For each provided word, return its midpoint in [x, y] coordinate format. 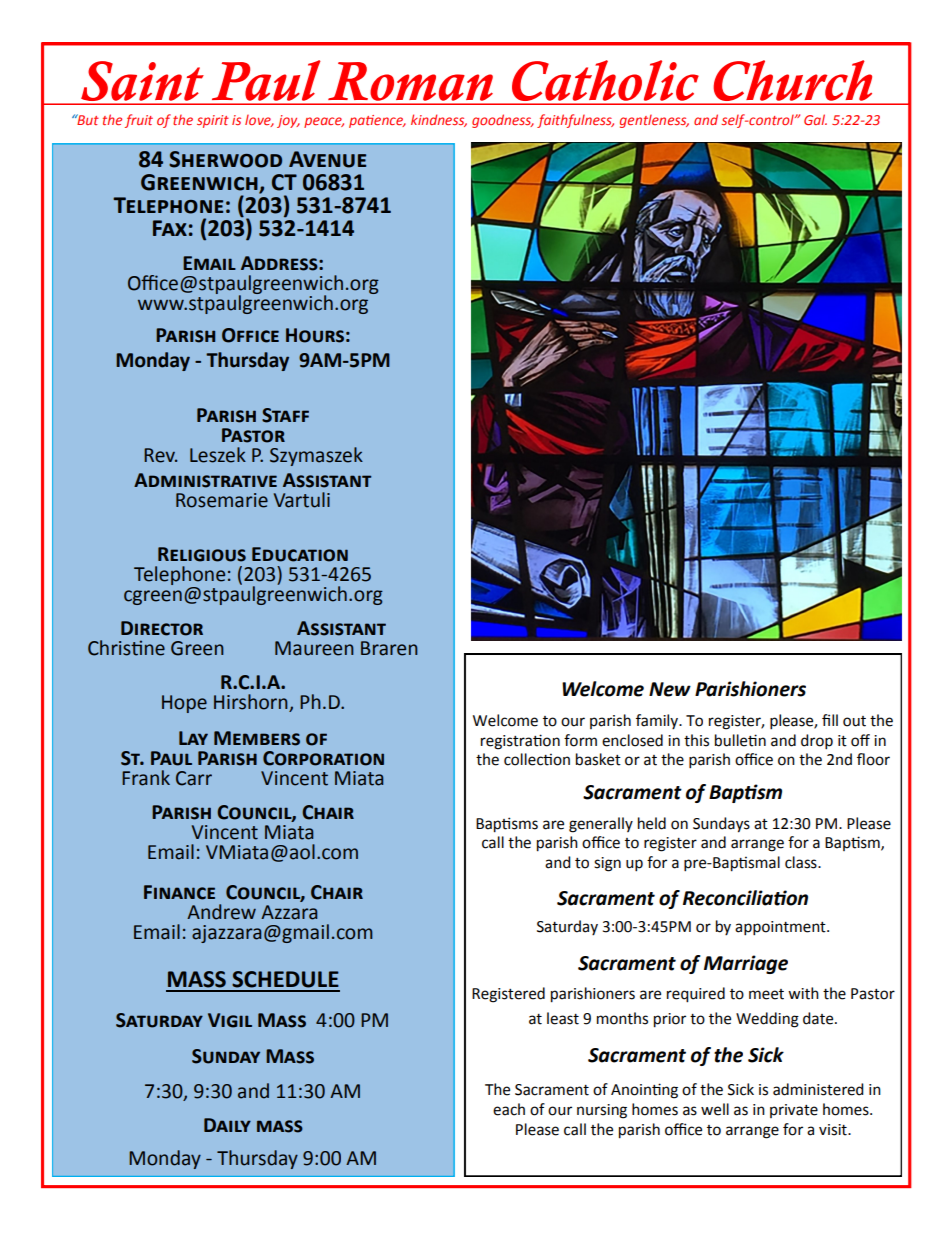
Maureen [314, 648]
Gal [815, 119]
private [794, 1111]
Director [162, 628]
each [509, 1109]
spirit [213, 121]
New [670, 689]
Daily [227, 1125]
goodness [503, 121]
